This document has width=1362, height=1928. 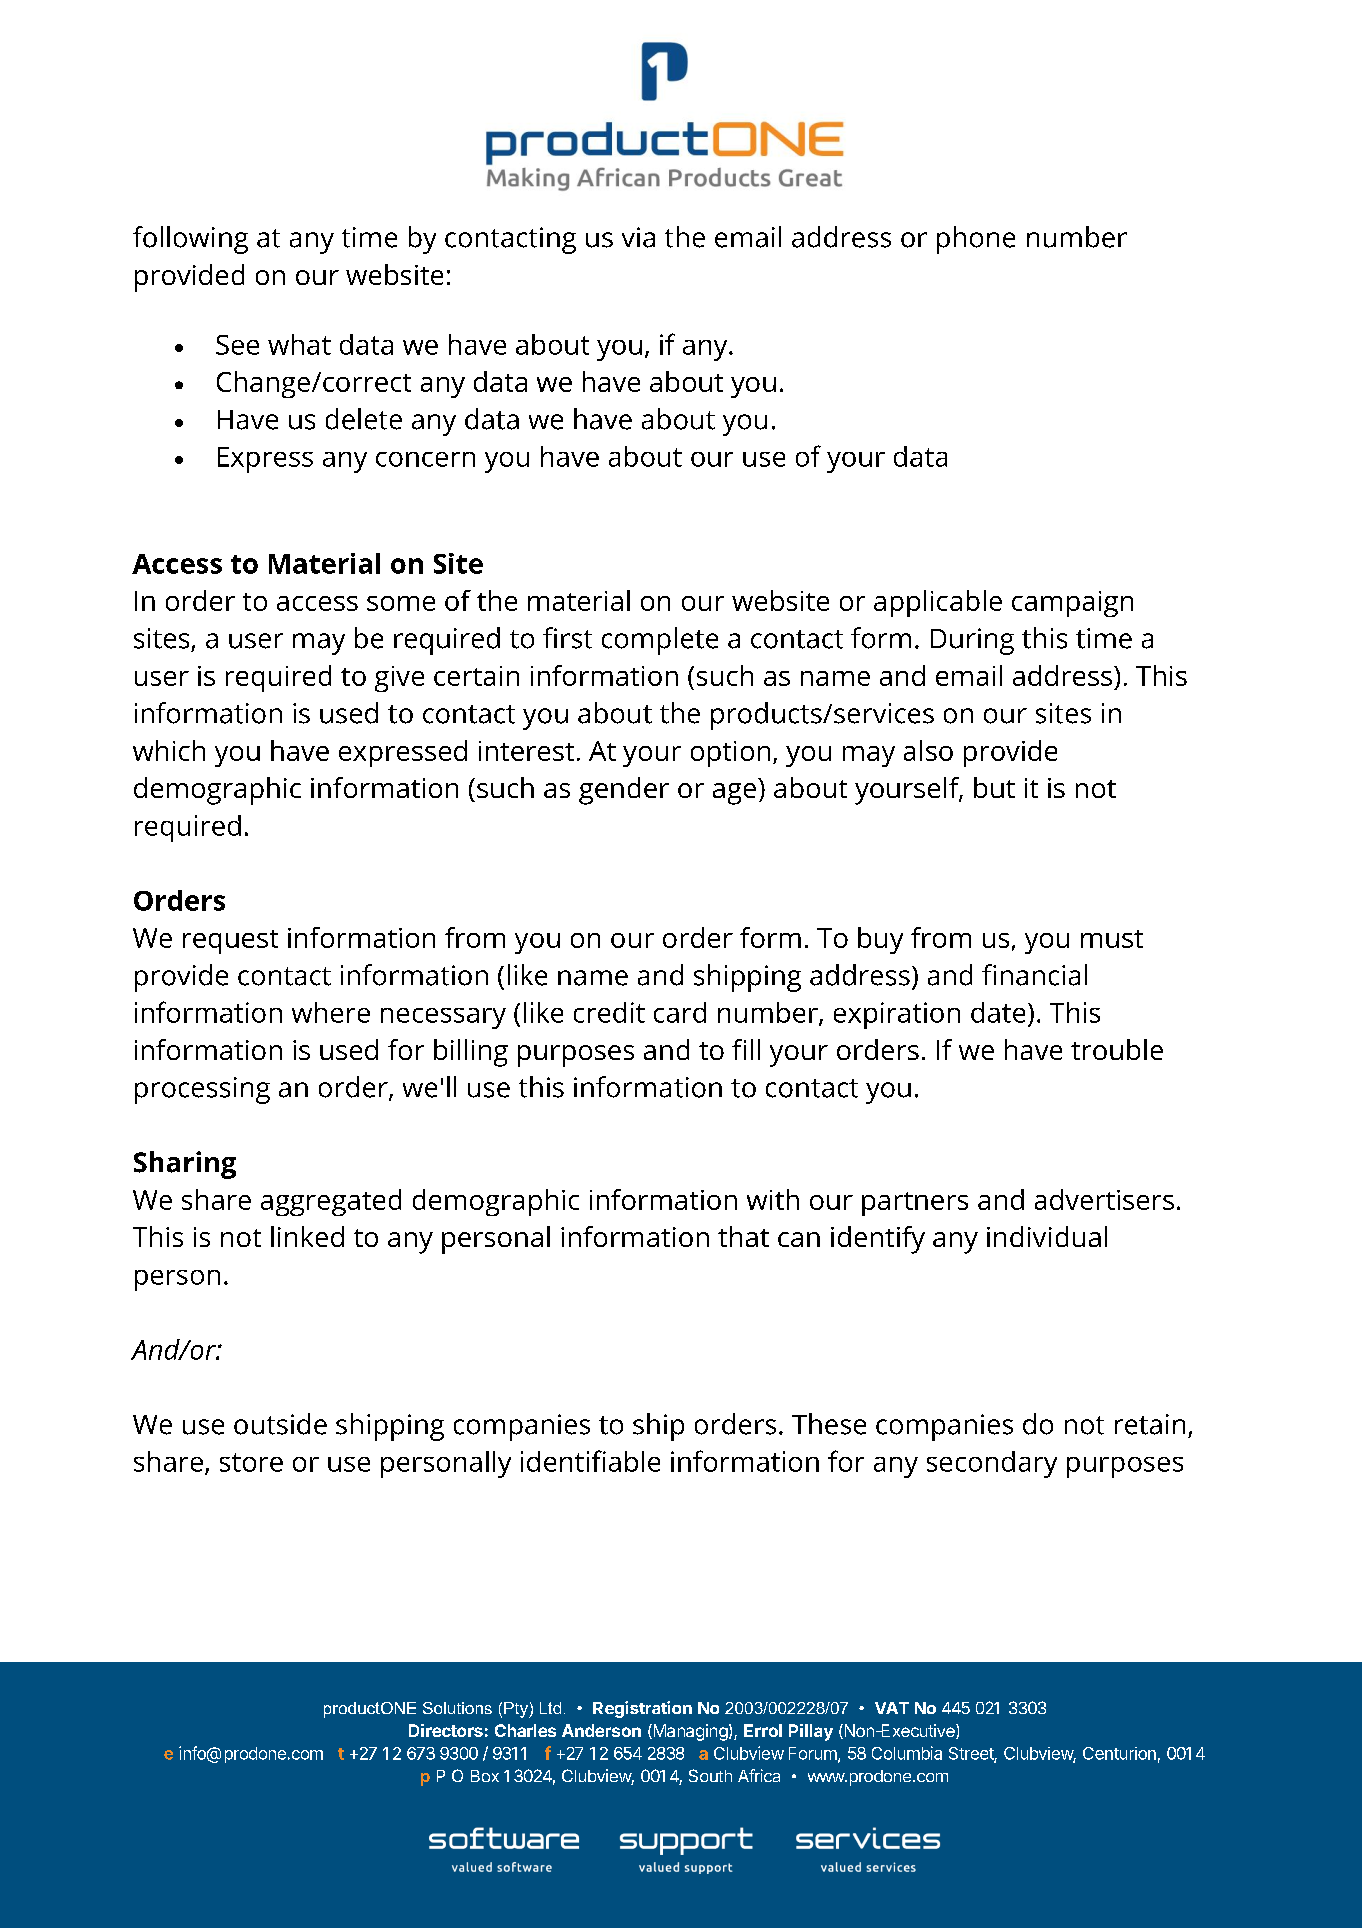 I want to click on phone, so click(x=976, y=240).
